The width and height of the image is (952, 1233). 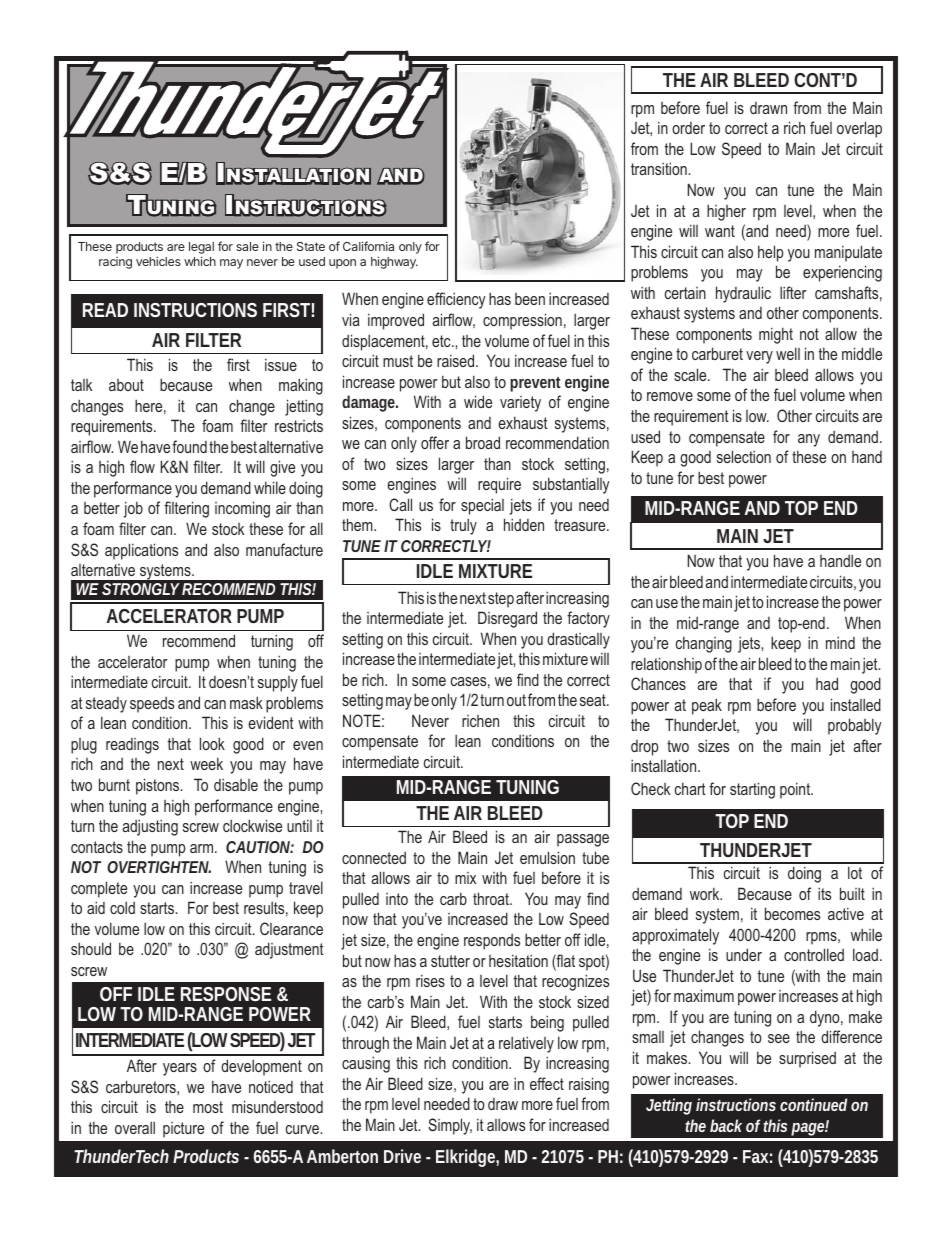 What do you see at coordinates (201, 248) in the image?
I see `legal` at bounding box center [201, 248].
